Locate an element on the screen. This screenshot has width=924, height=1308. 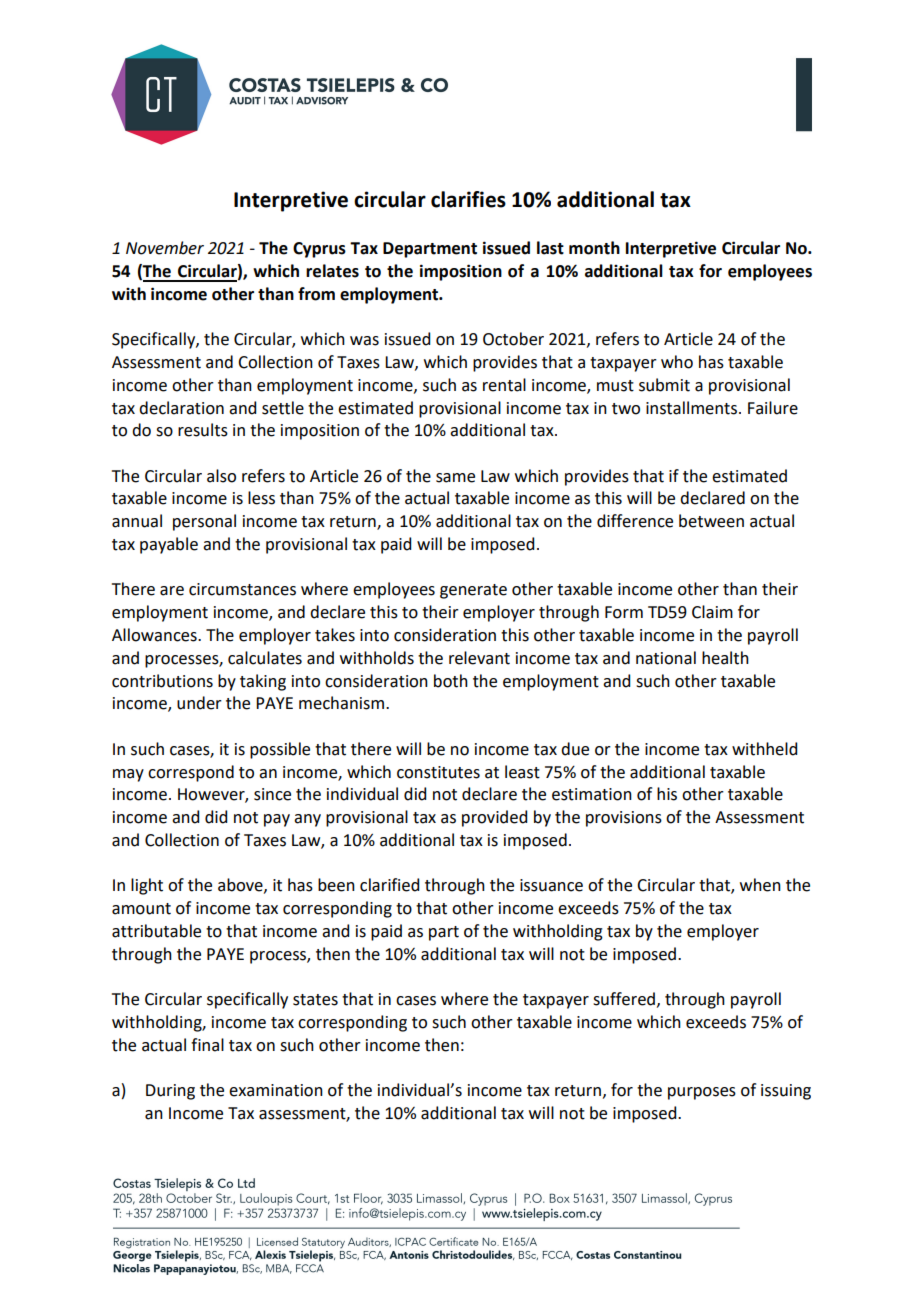
November is located at coordinates (165, 248).
